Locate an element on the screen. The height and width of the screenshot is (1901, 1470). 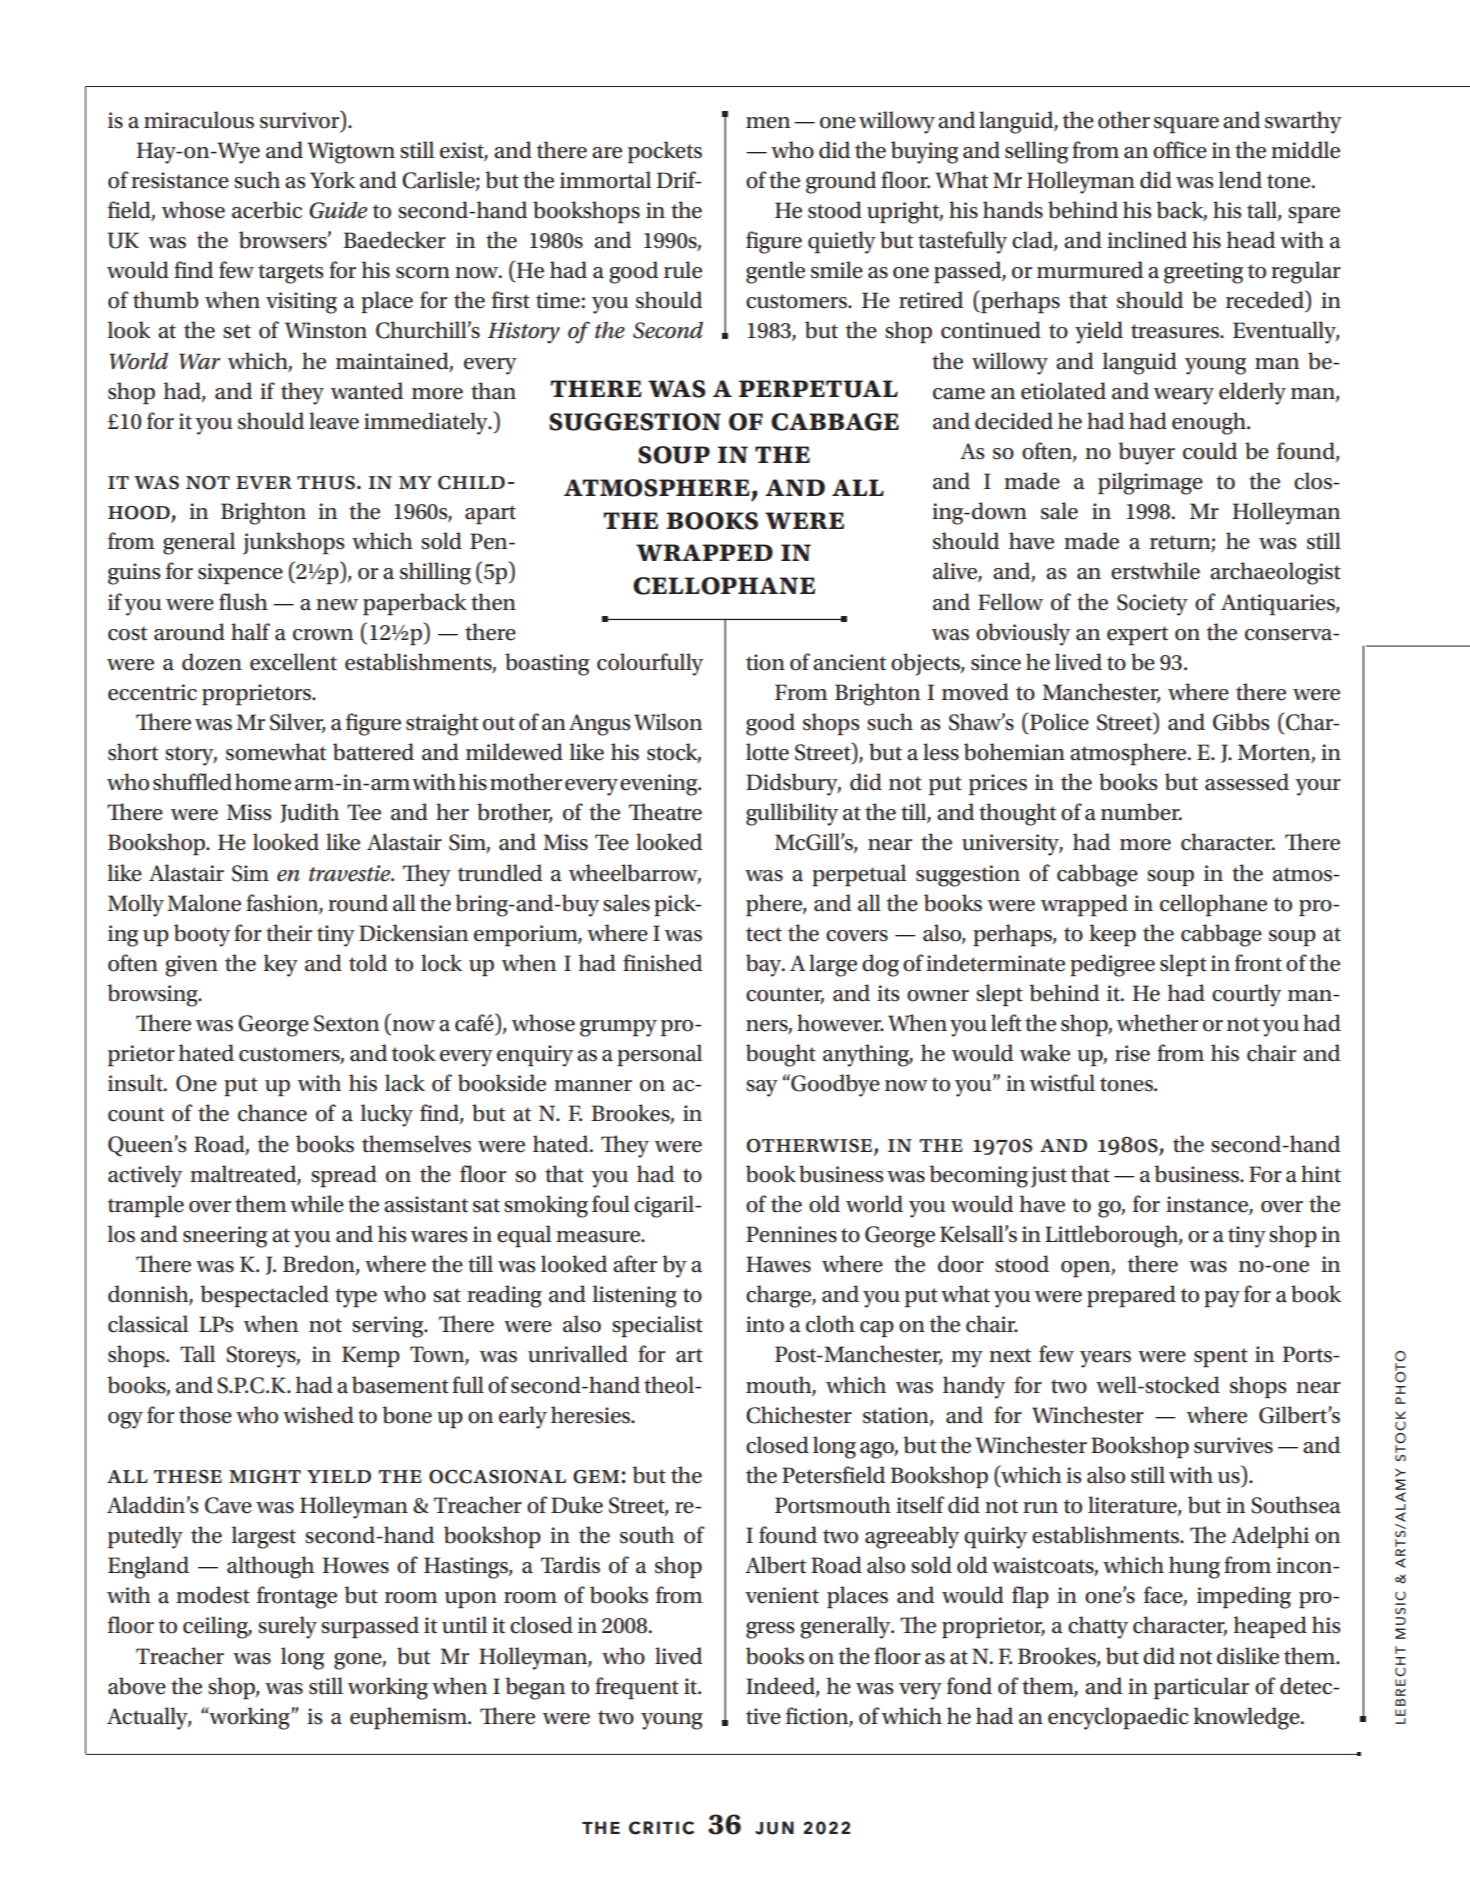
Hawes is located at coordinates (778, 1264).
